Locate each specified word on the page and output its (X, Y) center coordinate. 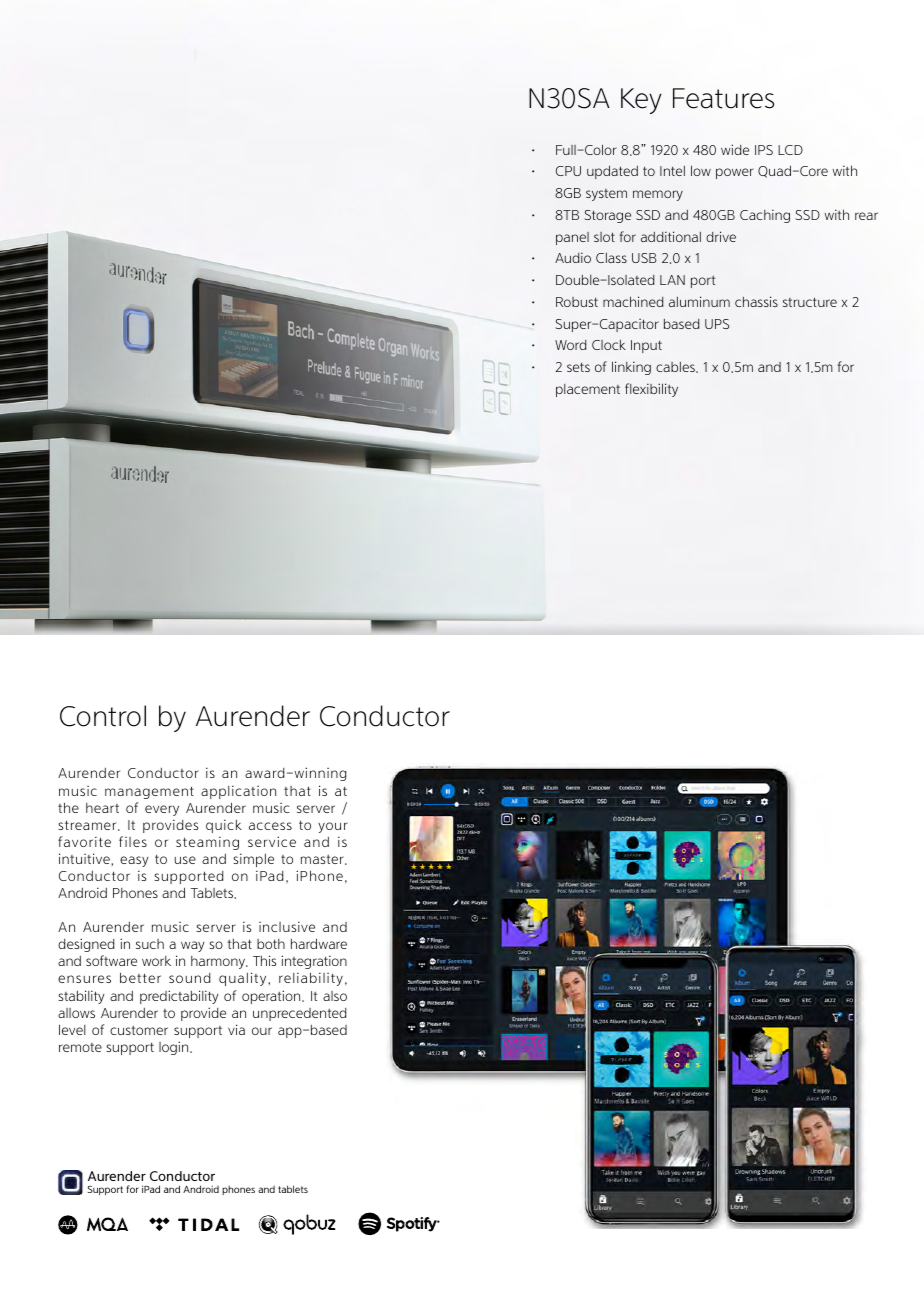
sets (578, 367)
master (323, 860)
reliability (311, 979)
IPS (764, 150)
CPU (568, 171)
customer (139, 1030)
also (335, 996)
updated (612, 172)
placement (588, 390)
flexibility (651, 390)
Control (103, 716)
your (333, 827)
